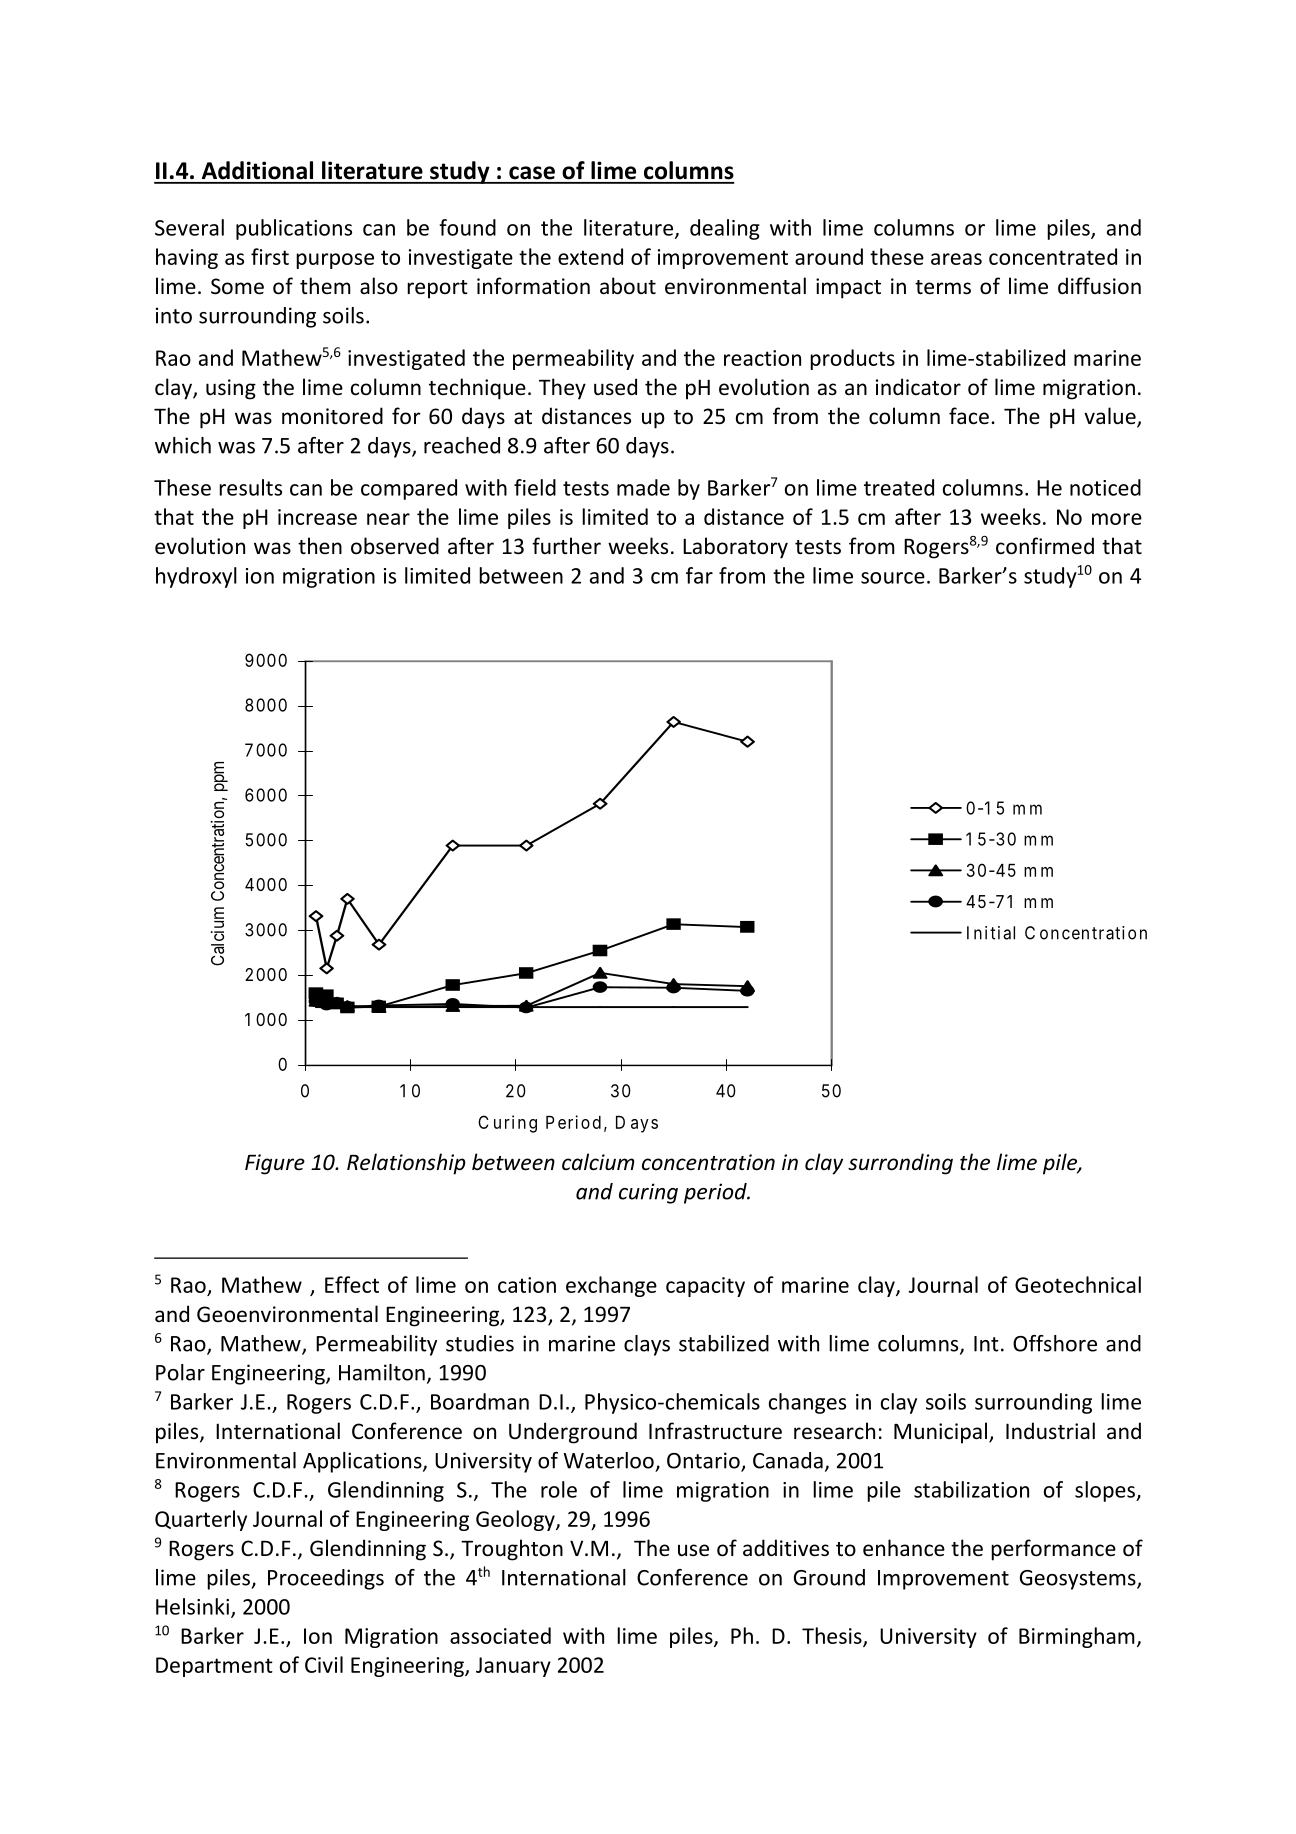 The image size is (1296, 1834). Describe the element at coordinates (1077, 1637) in the screenshot. I see `Birmingham` at that location.
